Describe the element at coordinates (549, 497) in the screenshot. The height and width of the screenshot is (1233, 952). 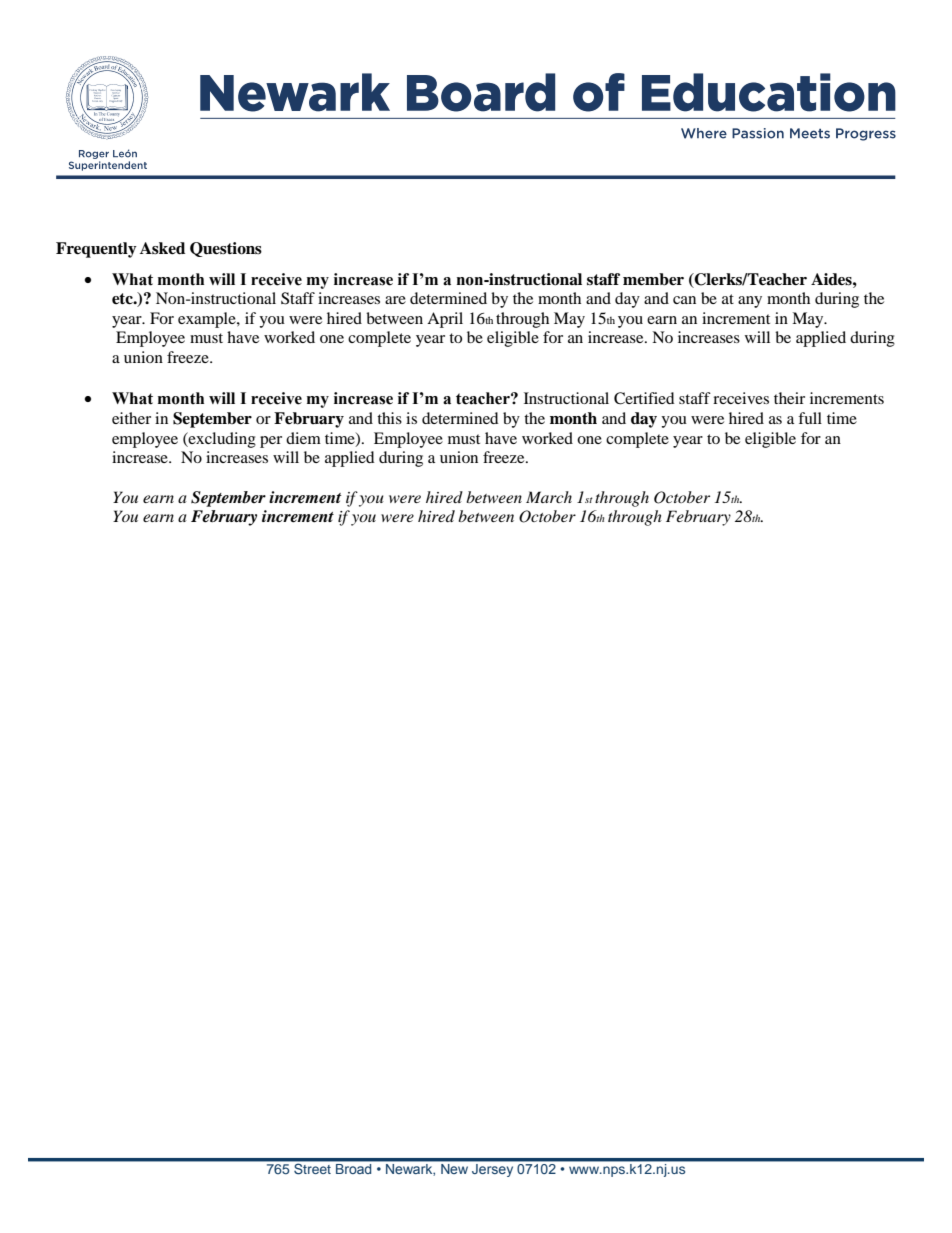
I see `March` at that location.
